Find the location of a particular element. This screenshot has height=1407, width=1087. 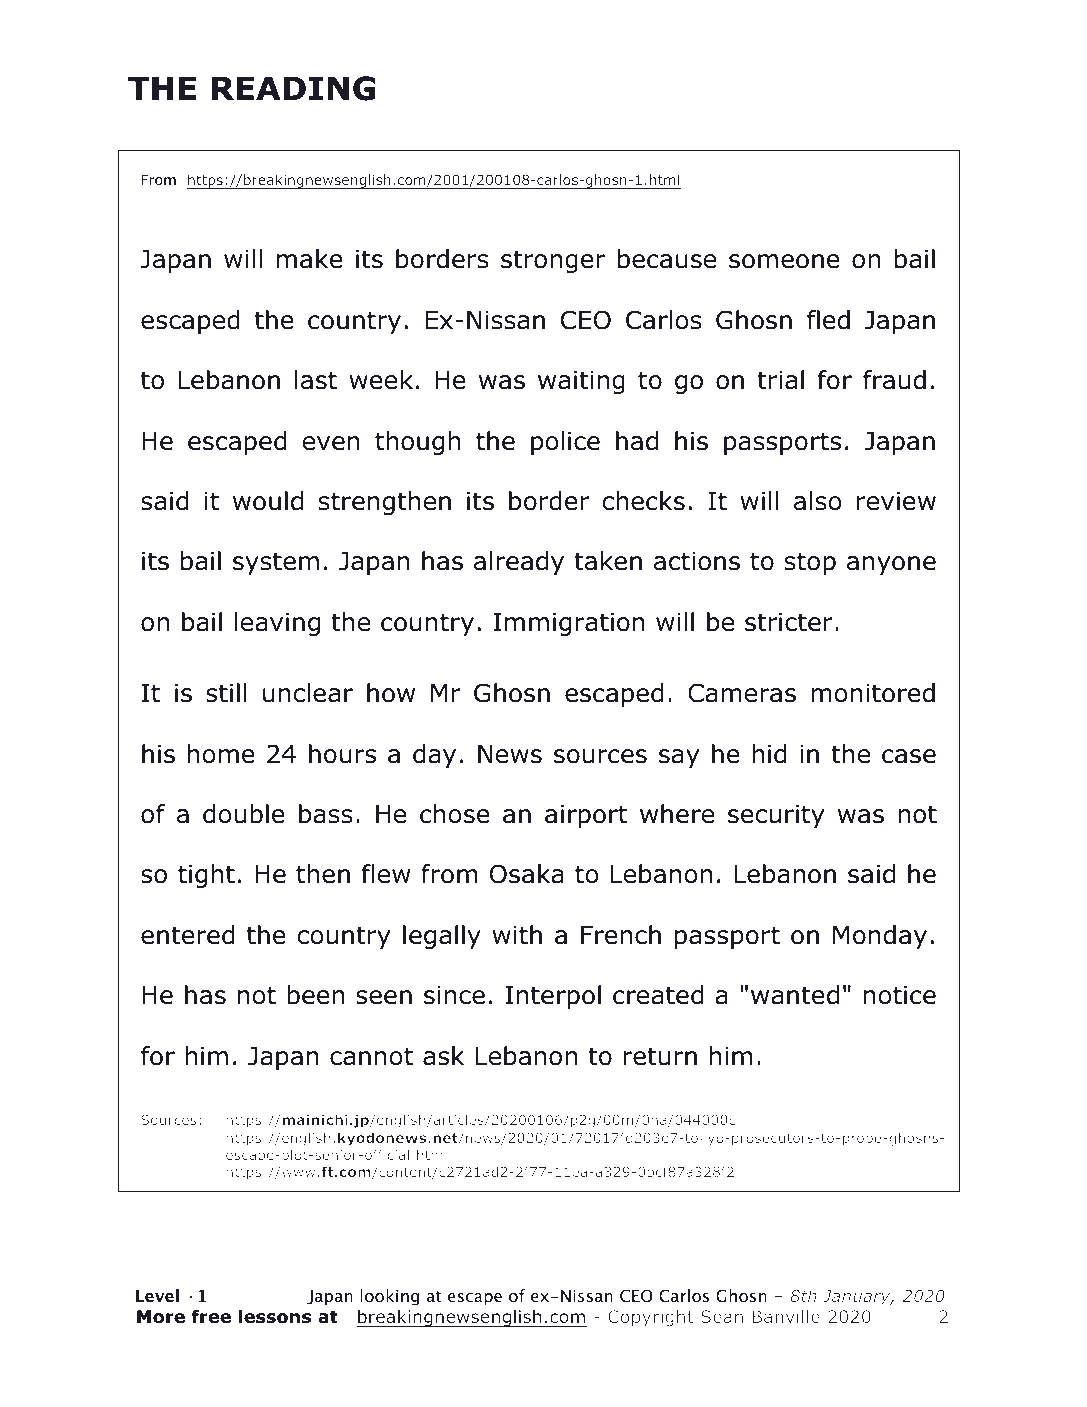

double is located at coordinates (244, 814).
